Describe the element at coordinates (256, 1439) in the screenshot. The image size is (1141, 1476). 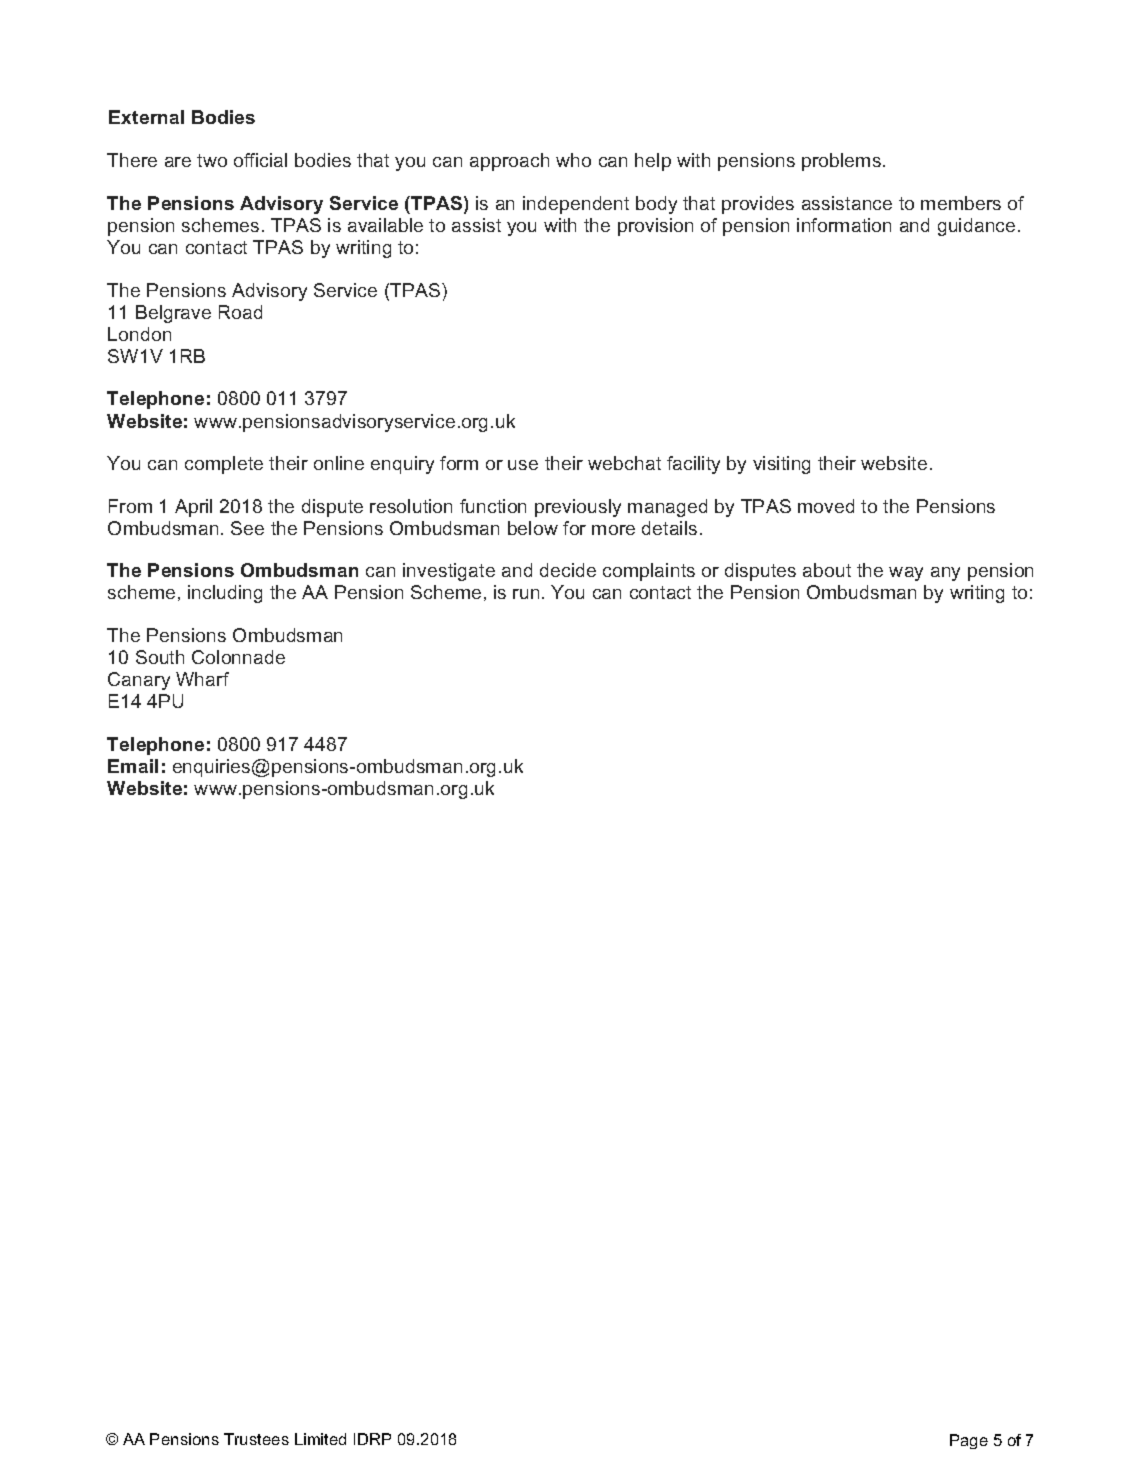
I see `Trustees` at that location.
